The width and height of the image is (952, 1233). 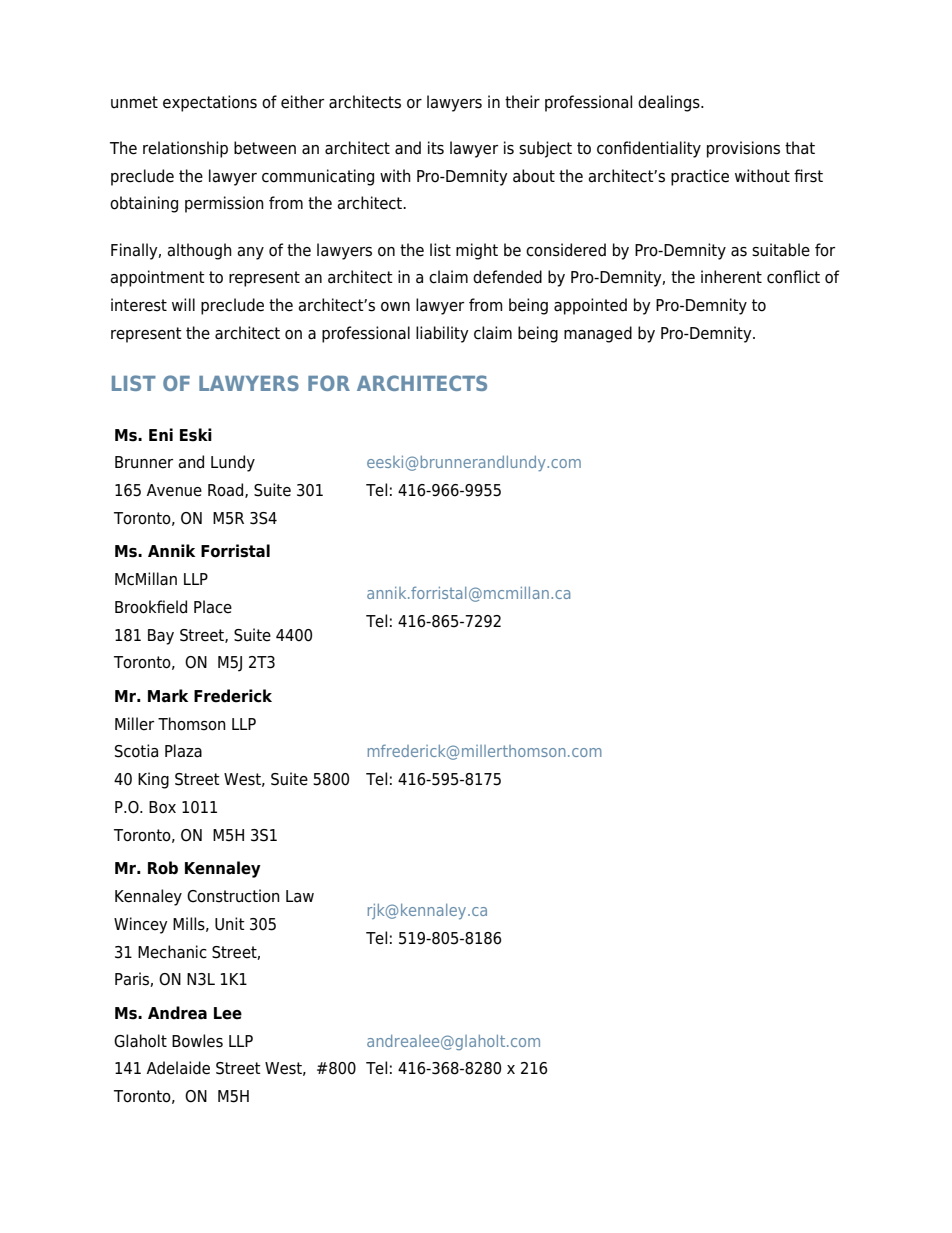 What do you see at coordinates (168, 696) in the image?
I see `Mark` at bounding box center [168, 696].
